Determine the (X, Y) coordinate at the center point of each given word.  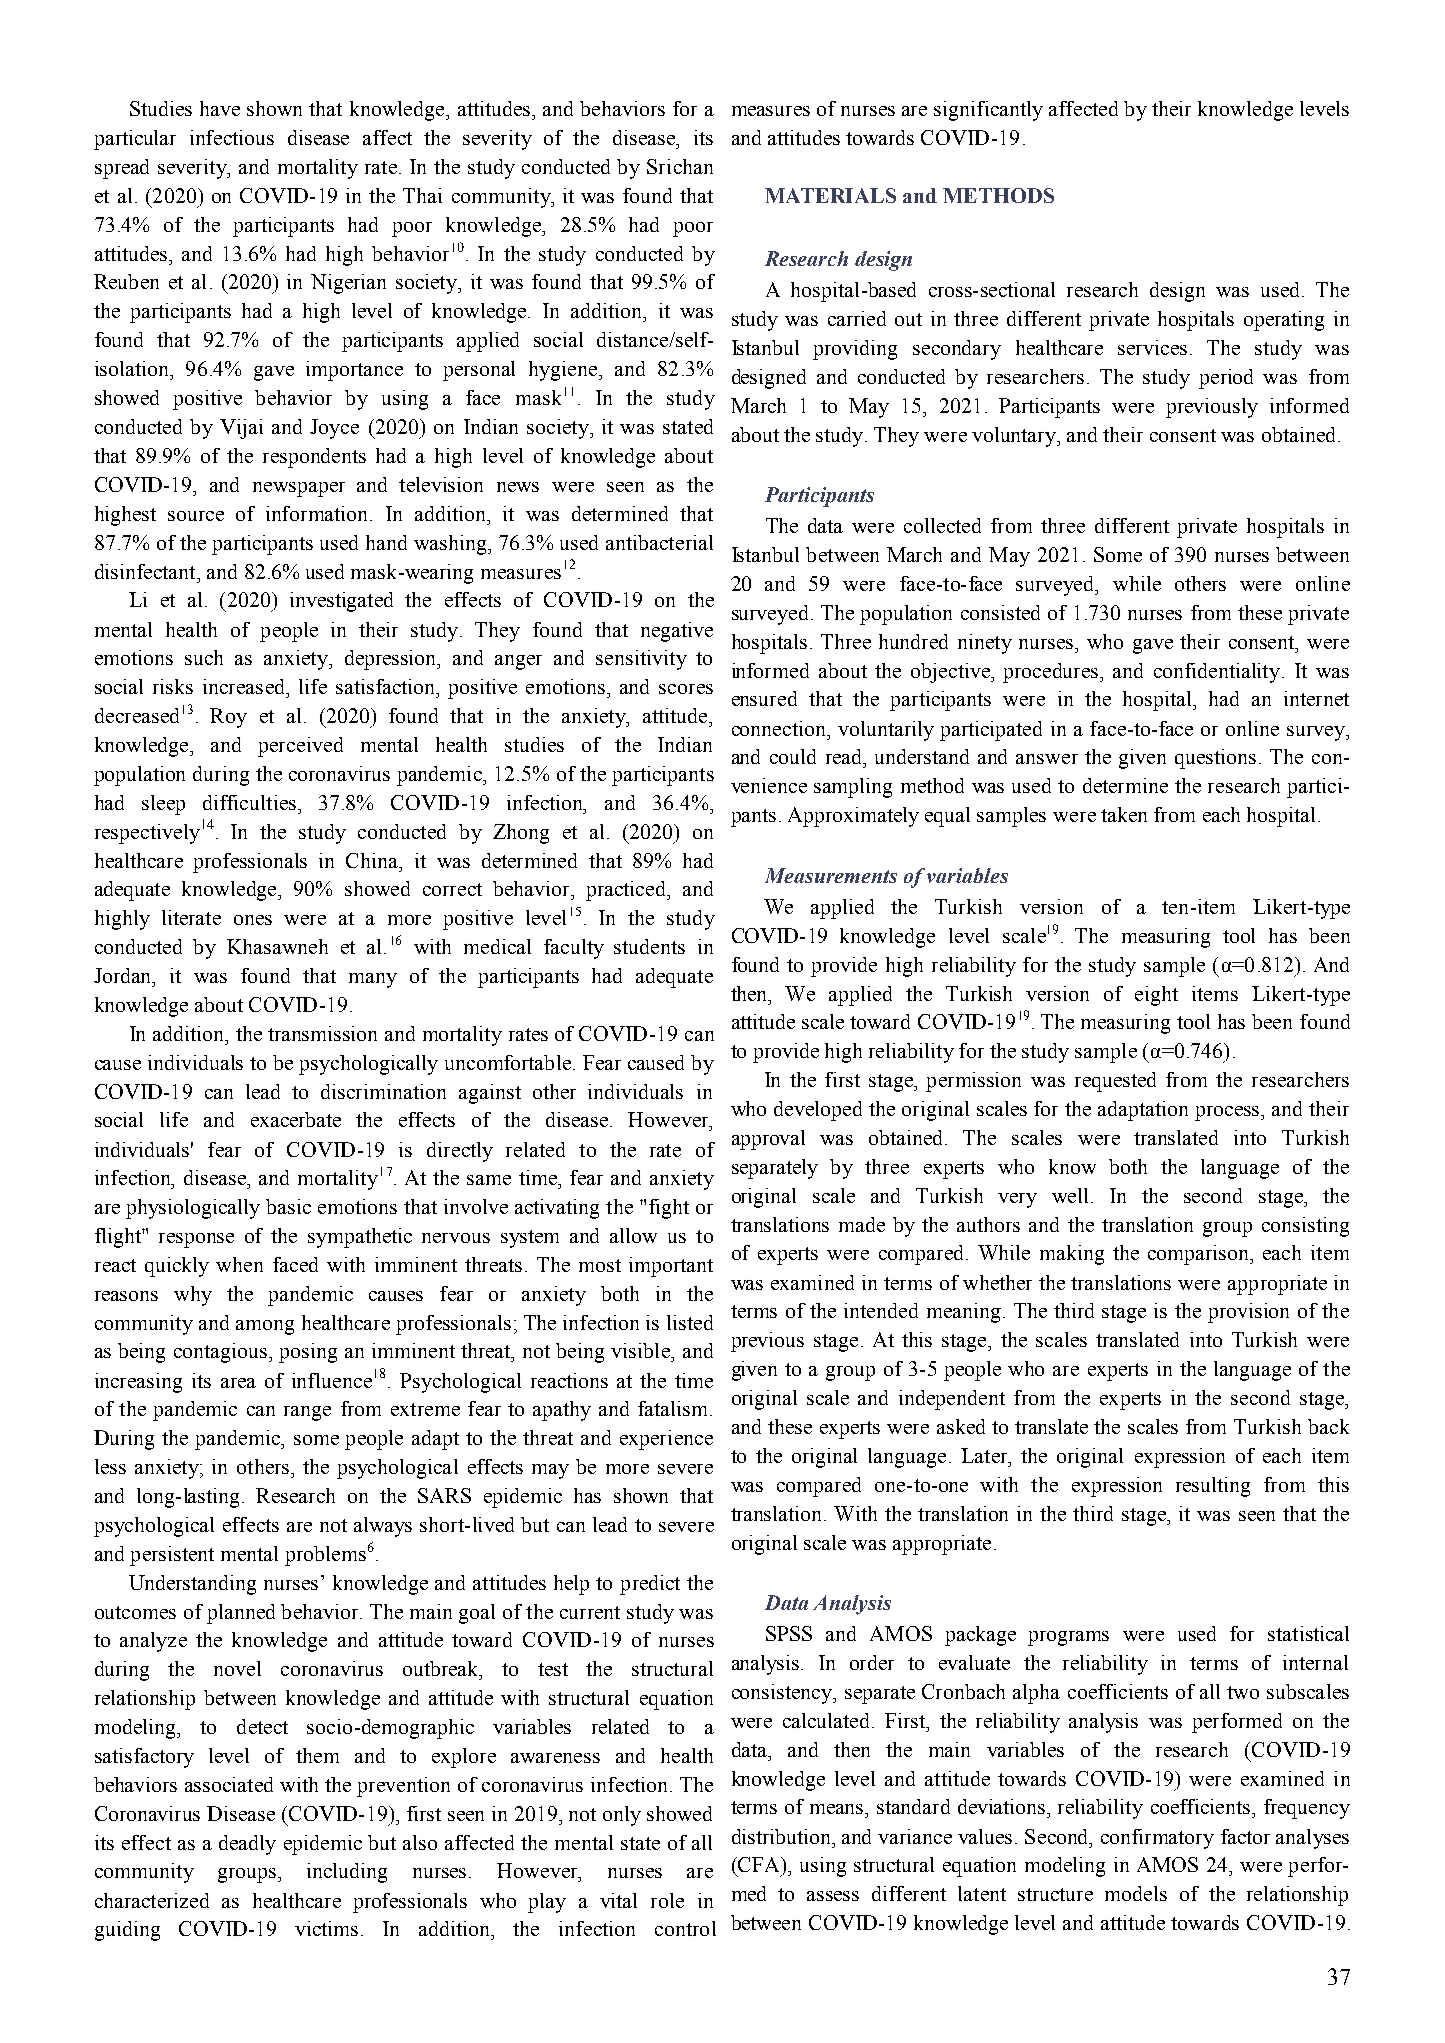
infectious (232, 137)
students (649, 946)
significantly (988, 111)
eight (1156, 996)
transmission (322, 1033)
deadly (247, 1845)
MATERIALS (830, 195)
